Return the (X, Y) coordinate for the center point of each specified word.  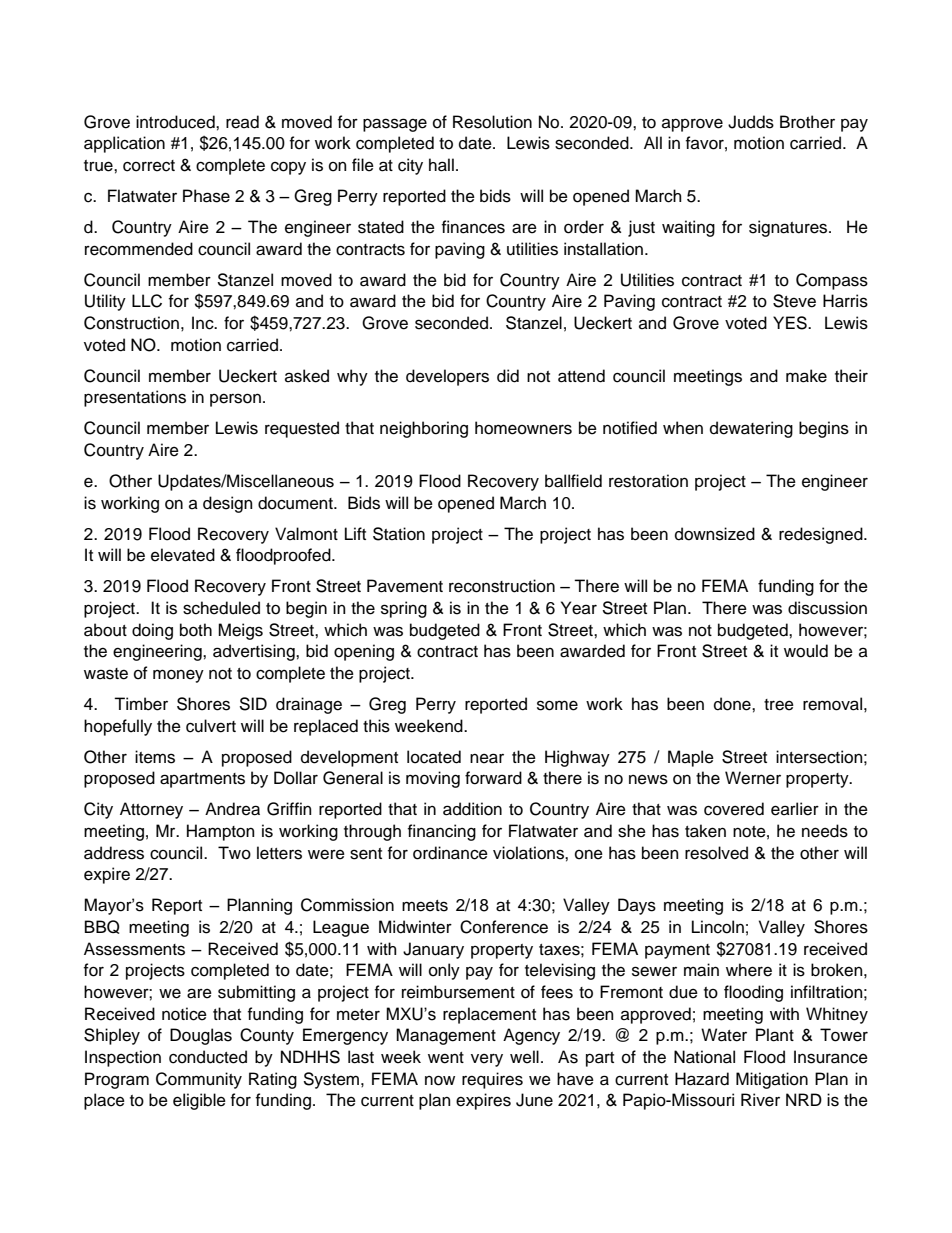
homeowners (523, 428)
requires (492, 1080)
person (235, 400)
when (683, 428)
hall (441, 165)
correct (149, 166)
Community (199, 1080)
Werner (753, 778)
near (487, 758)
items (155, 757)
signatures (789, 228)
